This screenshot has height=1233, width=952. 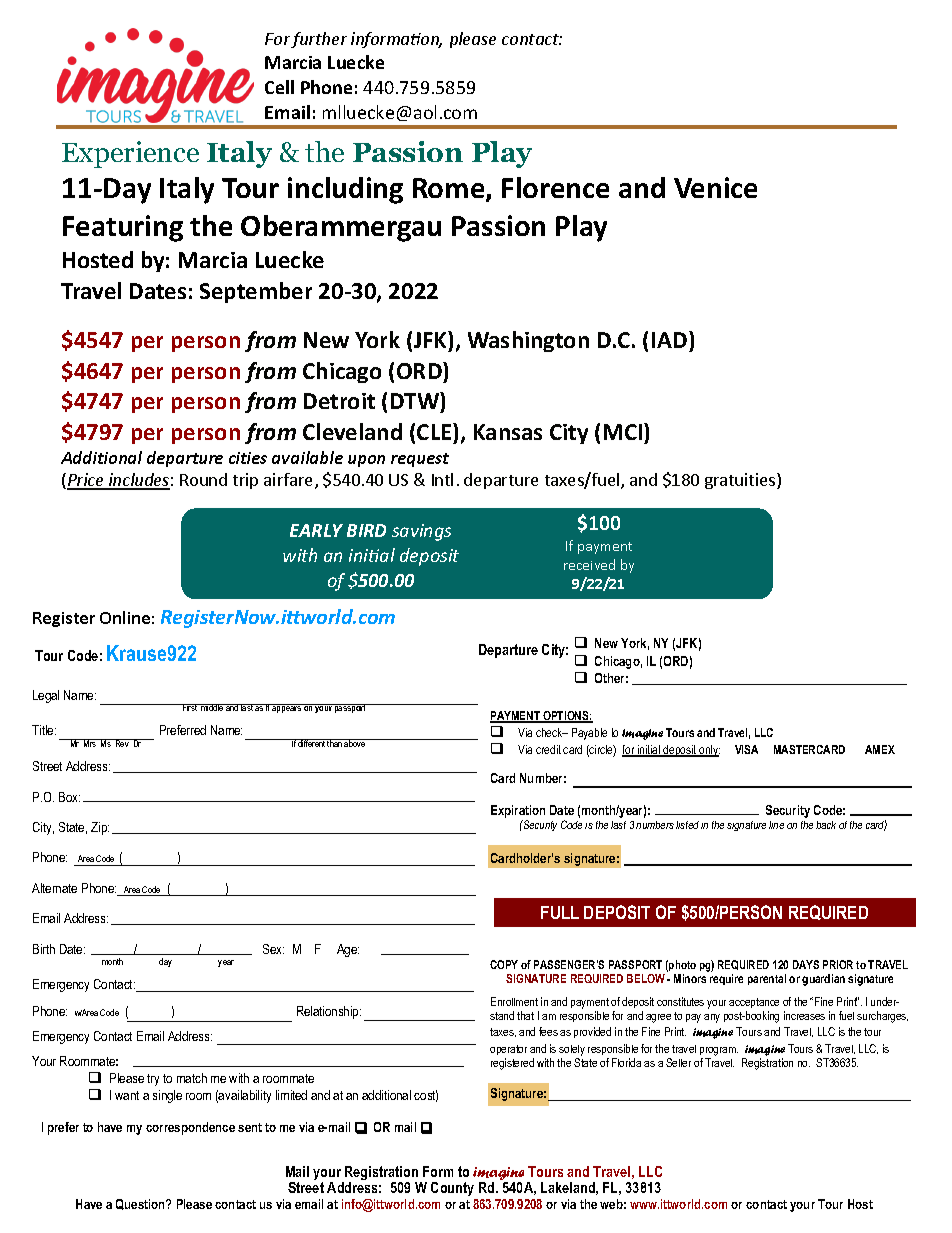 I want to click on Venice, so click(x=715, y=187).
